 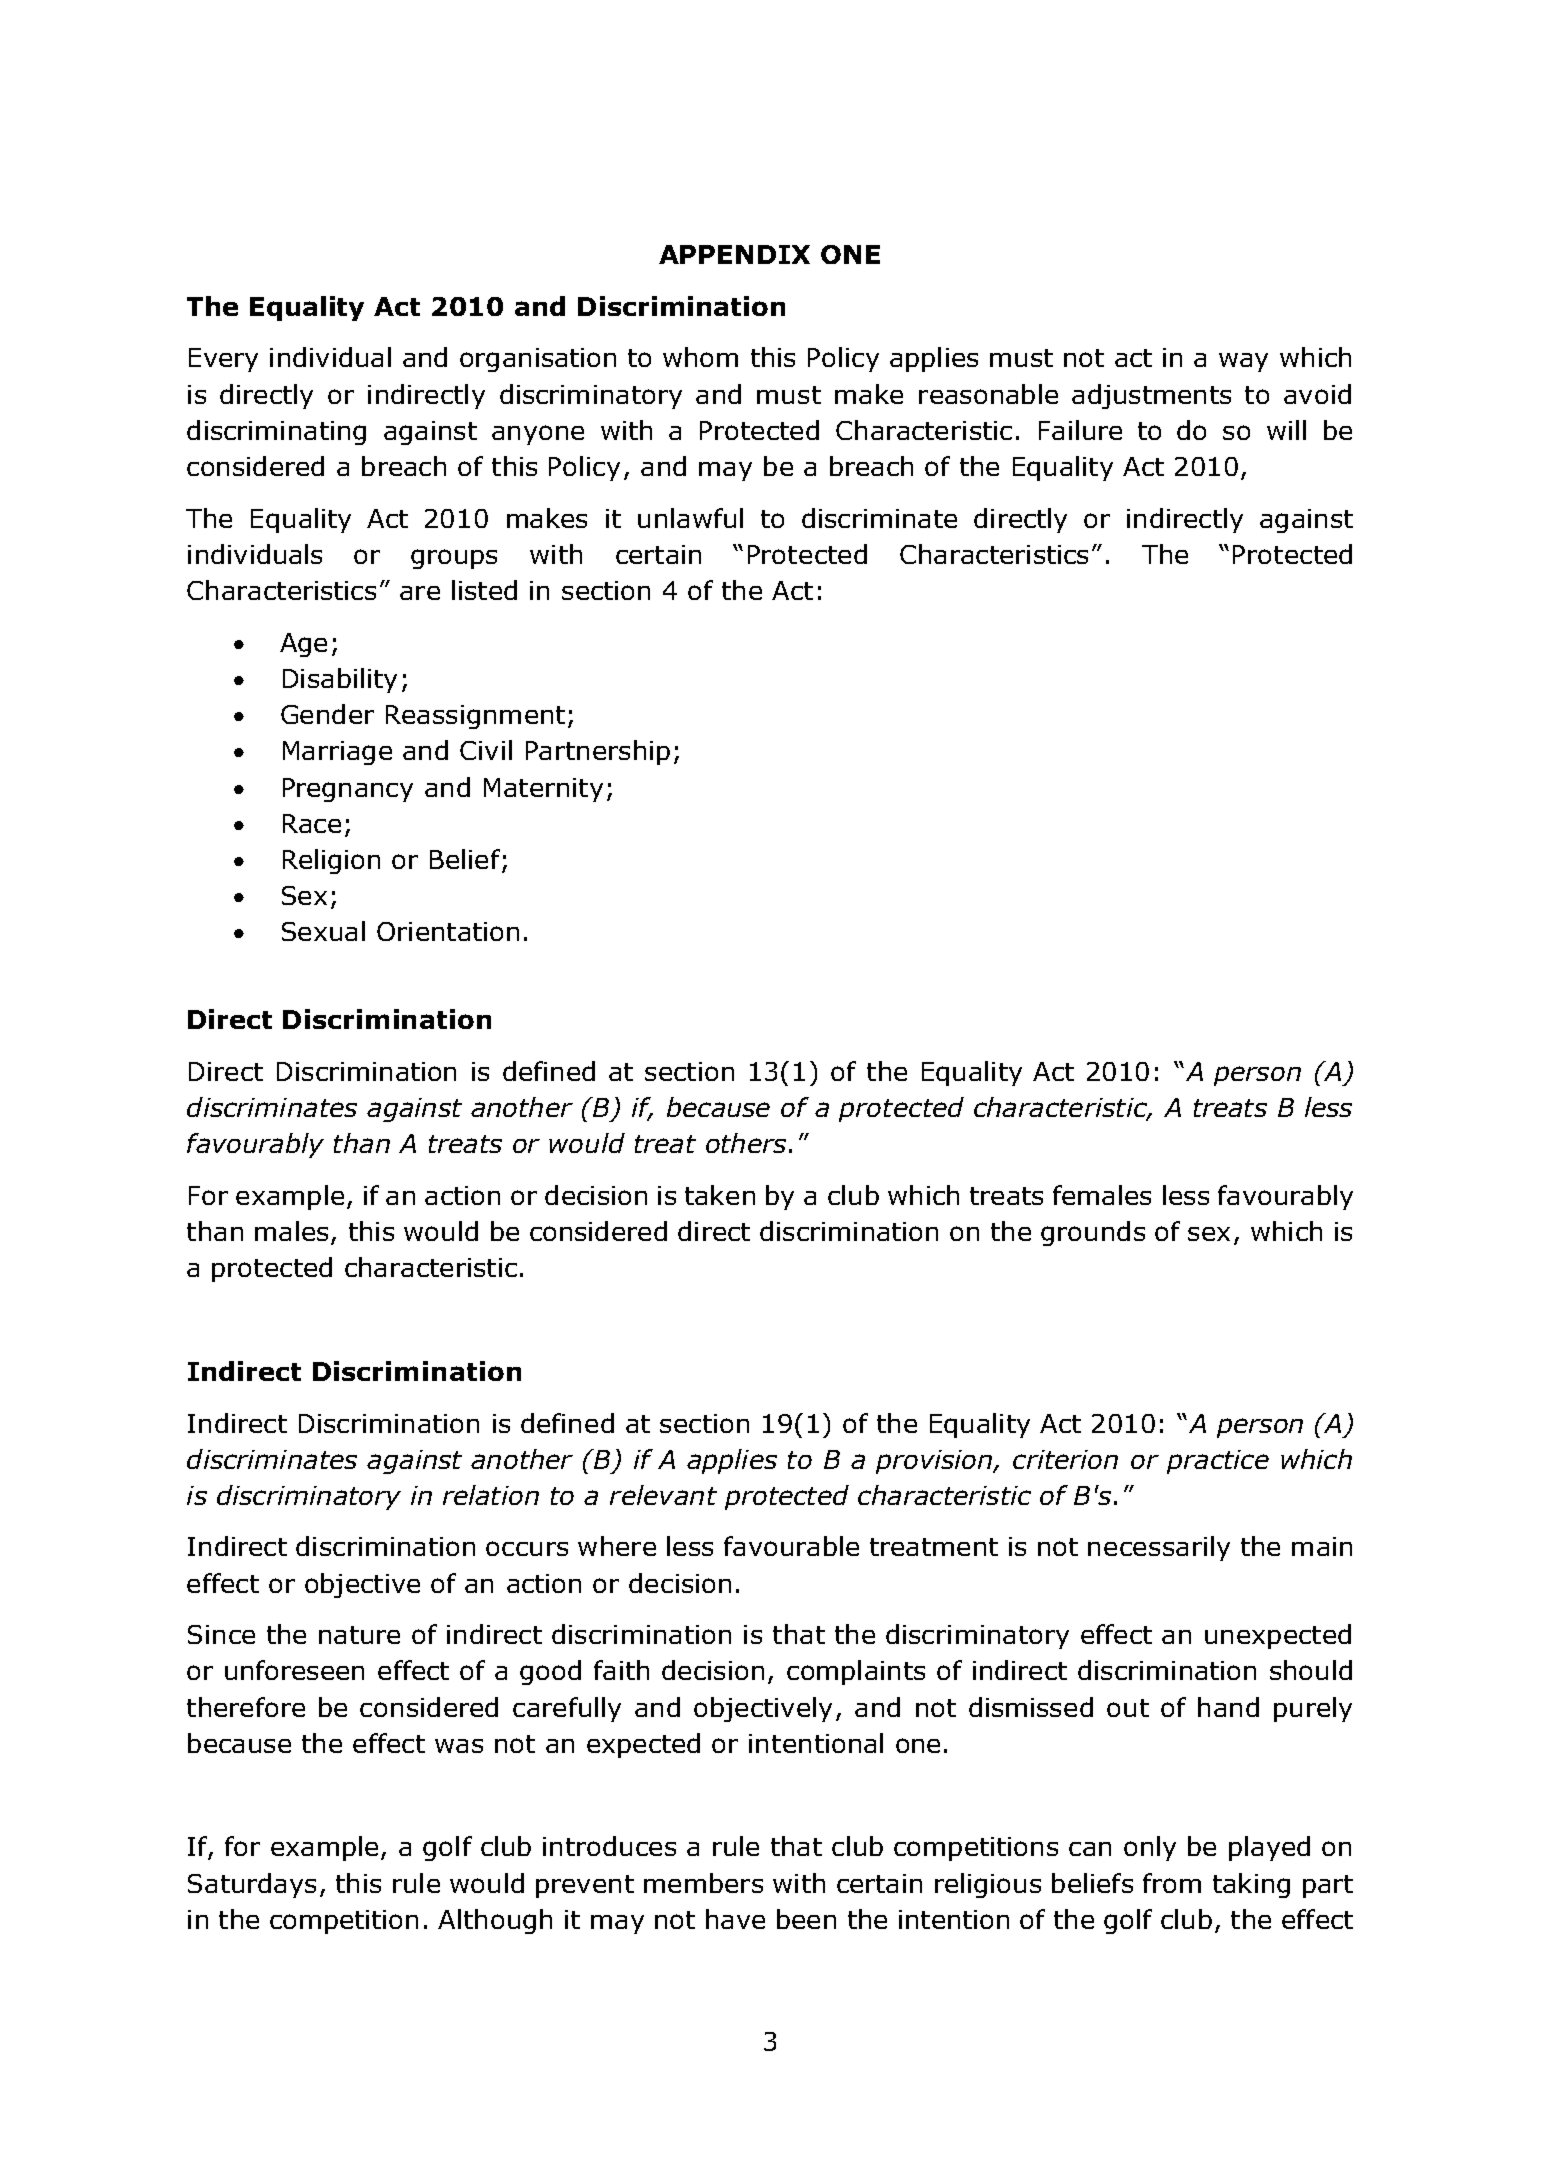 What do you see at coordinates (703, 1883) in the screenshot?
I see `members` at bounding box center [703, 1883].
